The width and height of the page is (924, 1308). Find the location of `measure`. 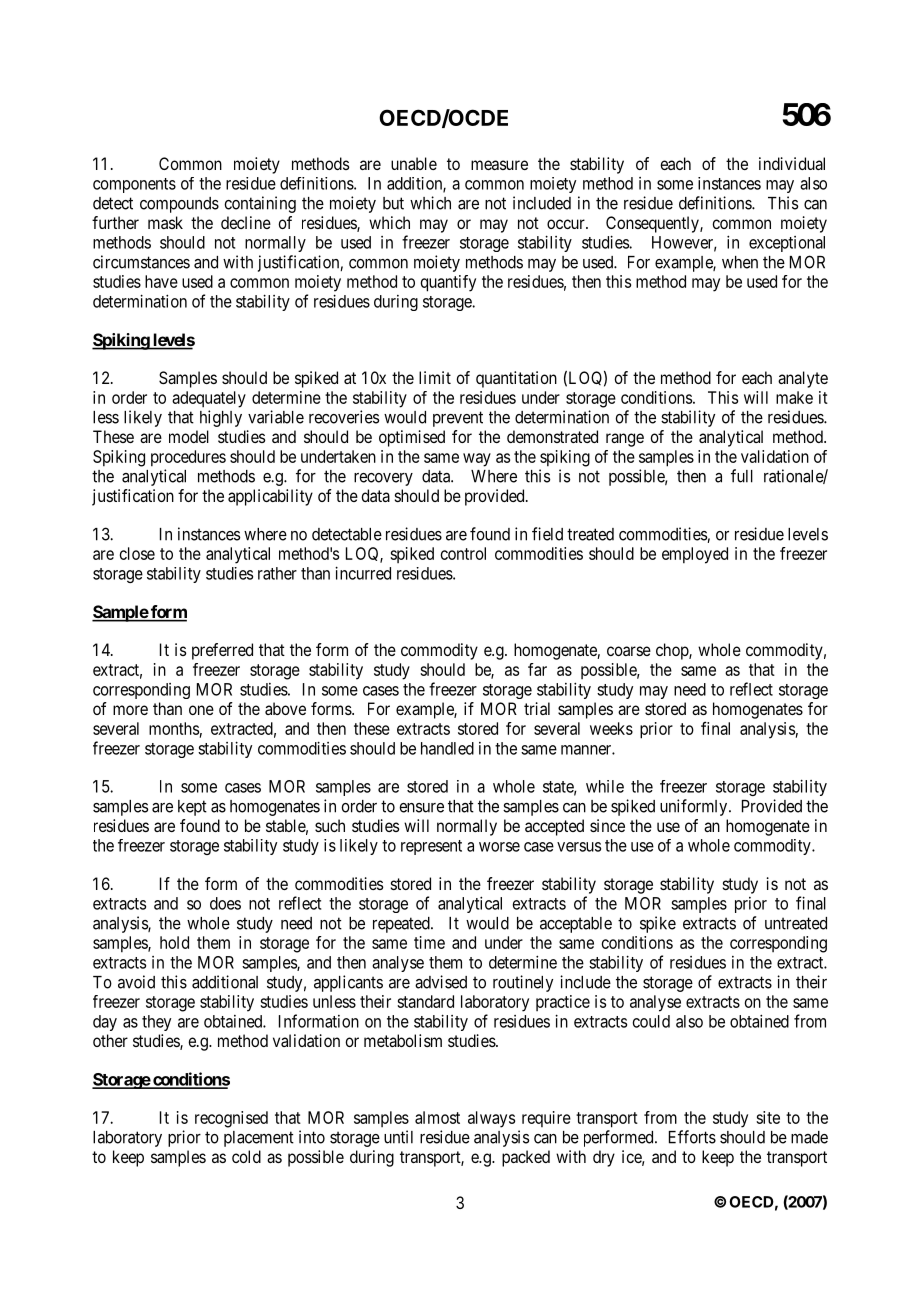

measure is located at coordinates (499, 165).
